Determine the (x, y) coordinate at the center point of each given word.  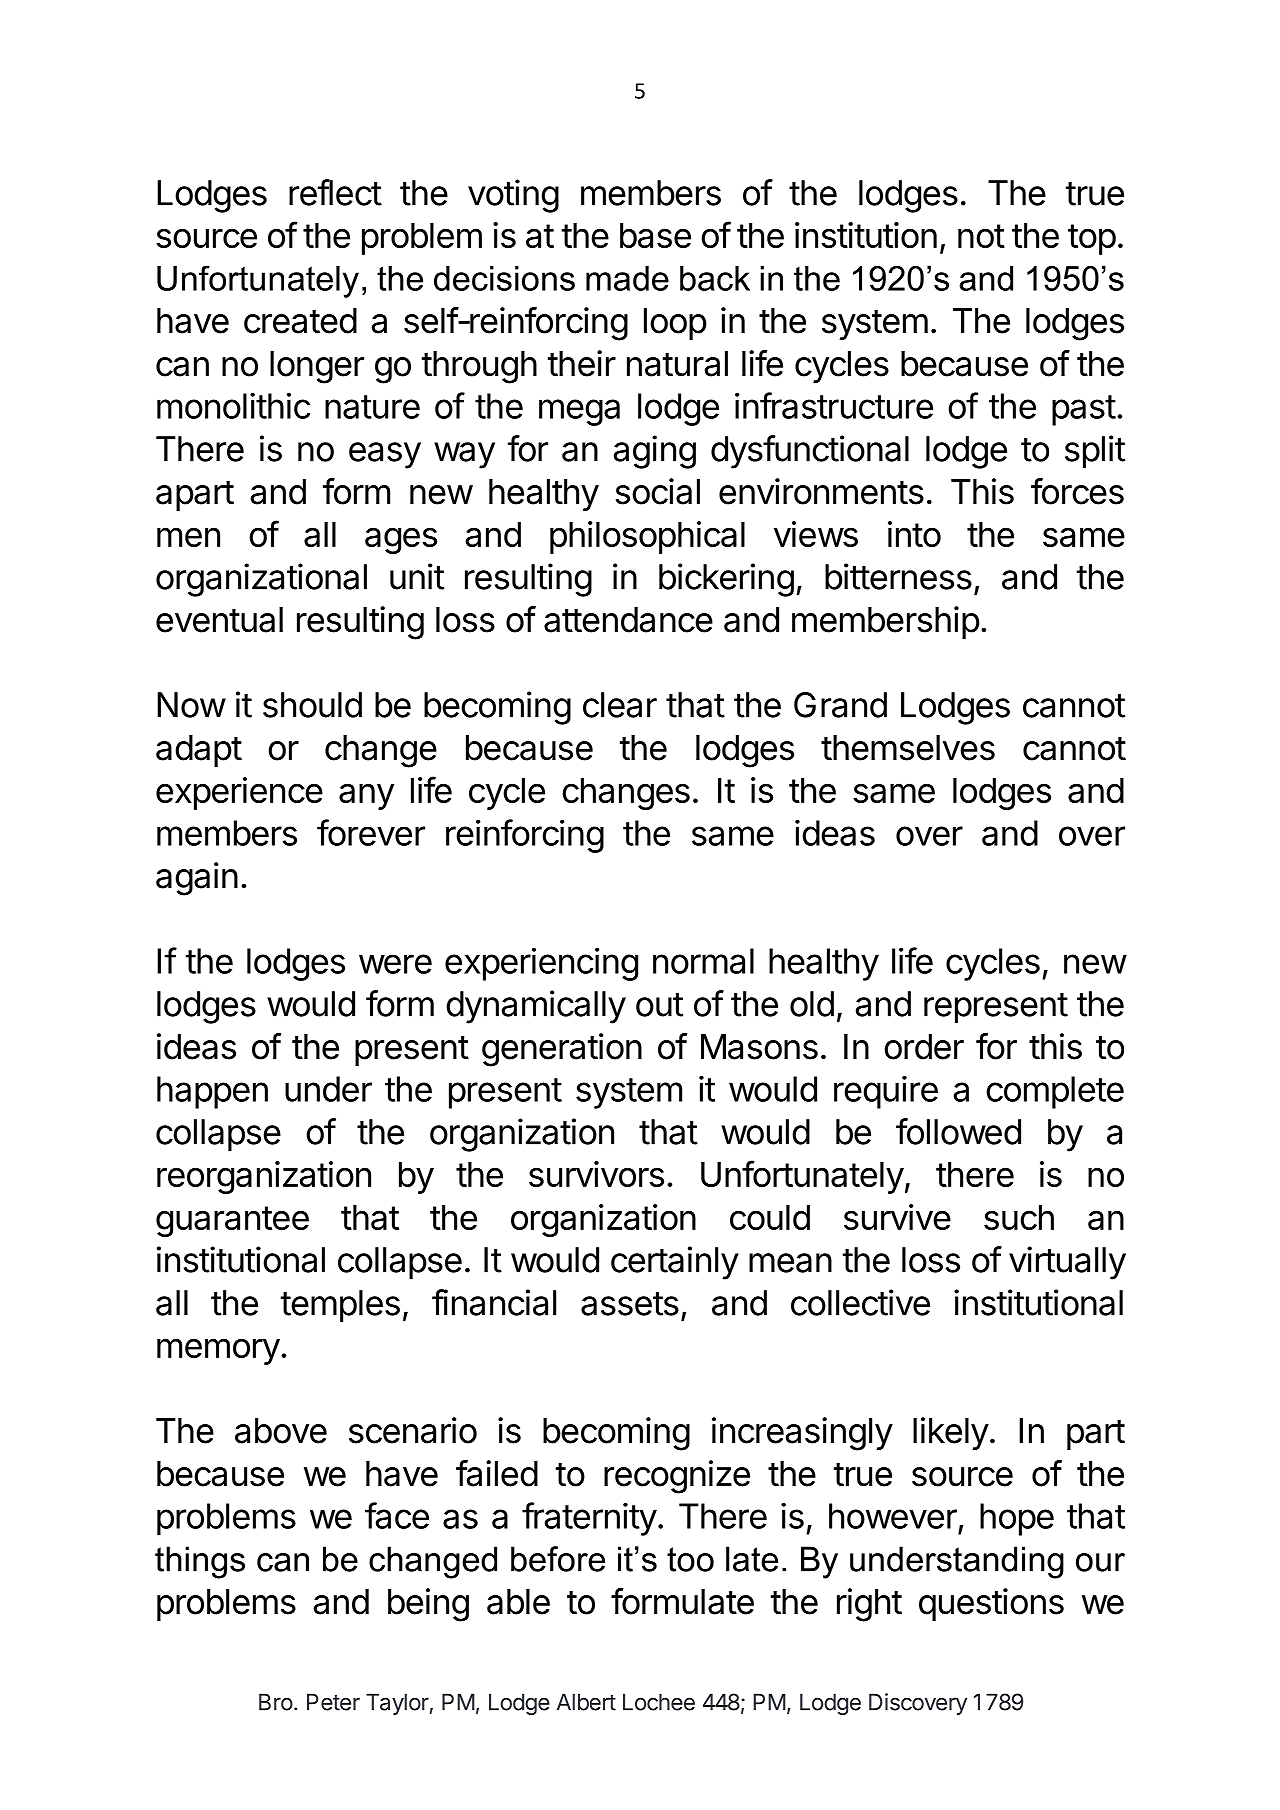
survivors (596, 1174)
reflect (335, 192)
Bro (276, 1702)
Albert (586, 1702)
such (1019, 1217)
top (1092, 239)
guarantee (232, 1221)
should (312, 705)
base (655, 235)
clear (620, 705)
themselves (908, 748)
